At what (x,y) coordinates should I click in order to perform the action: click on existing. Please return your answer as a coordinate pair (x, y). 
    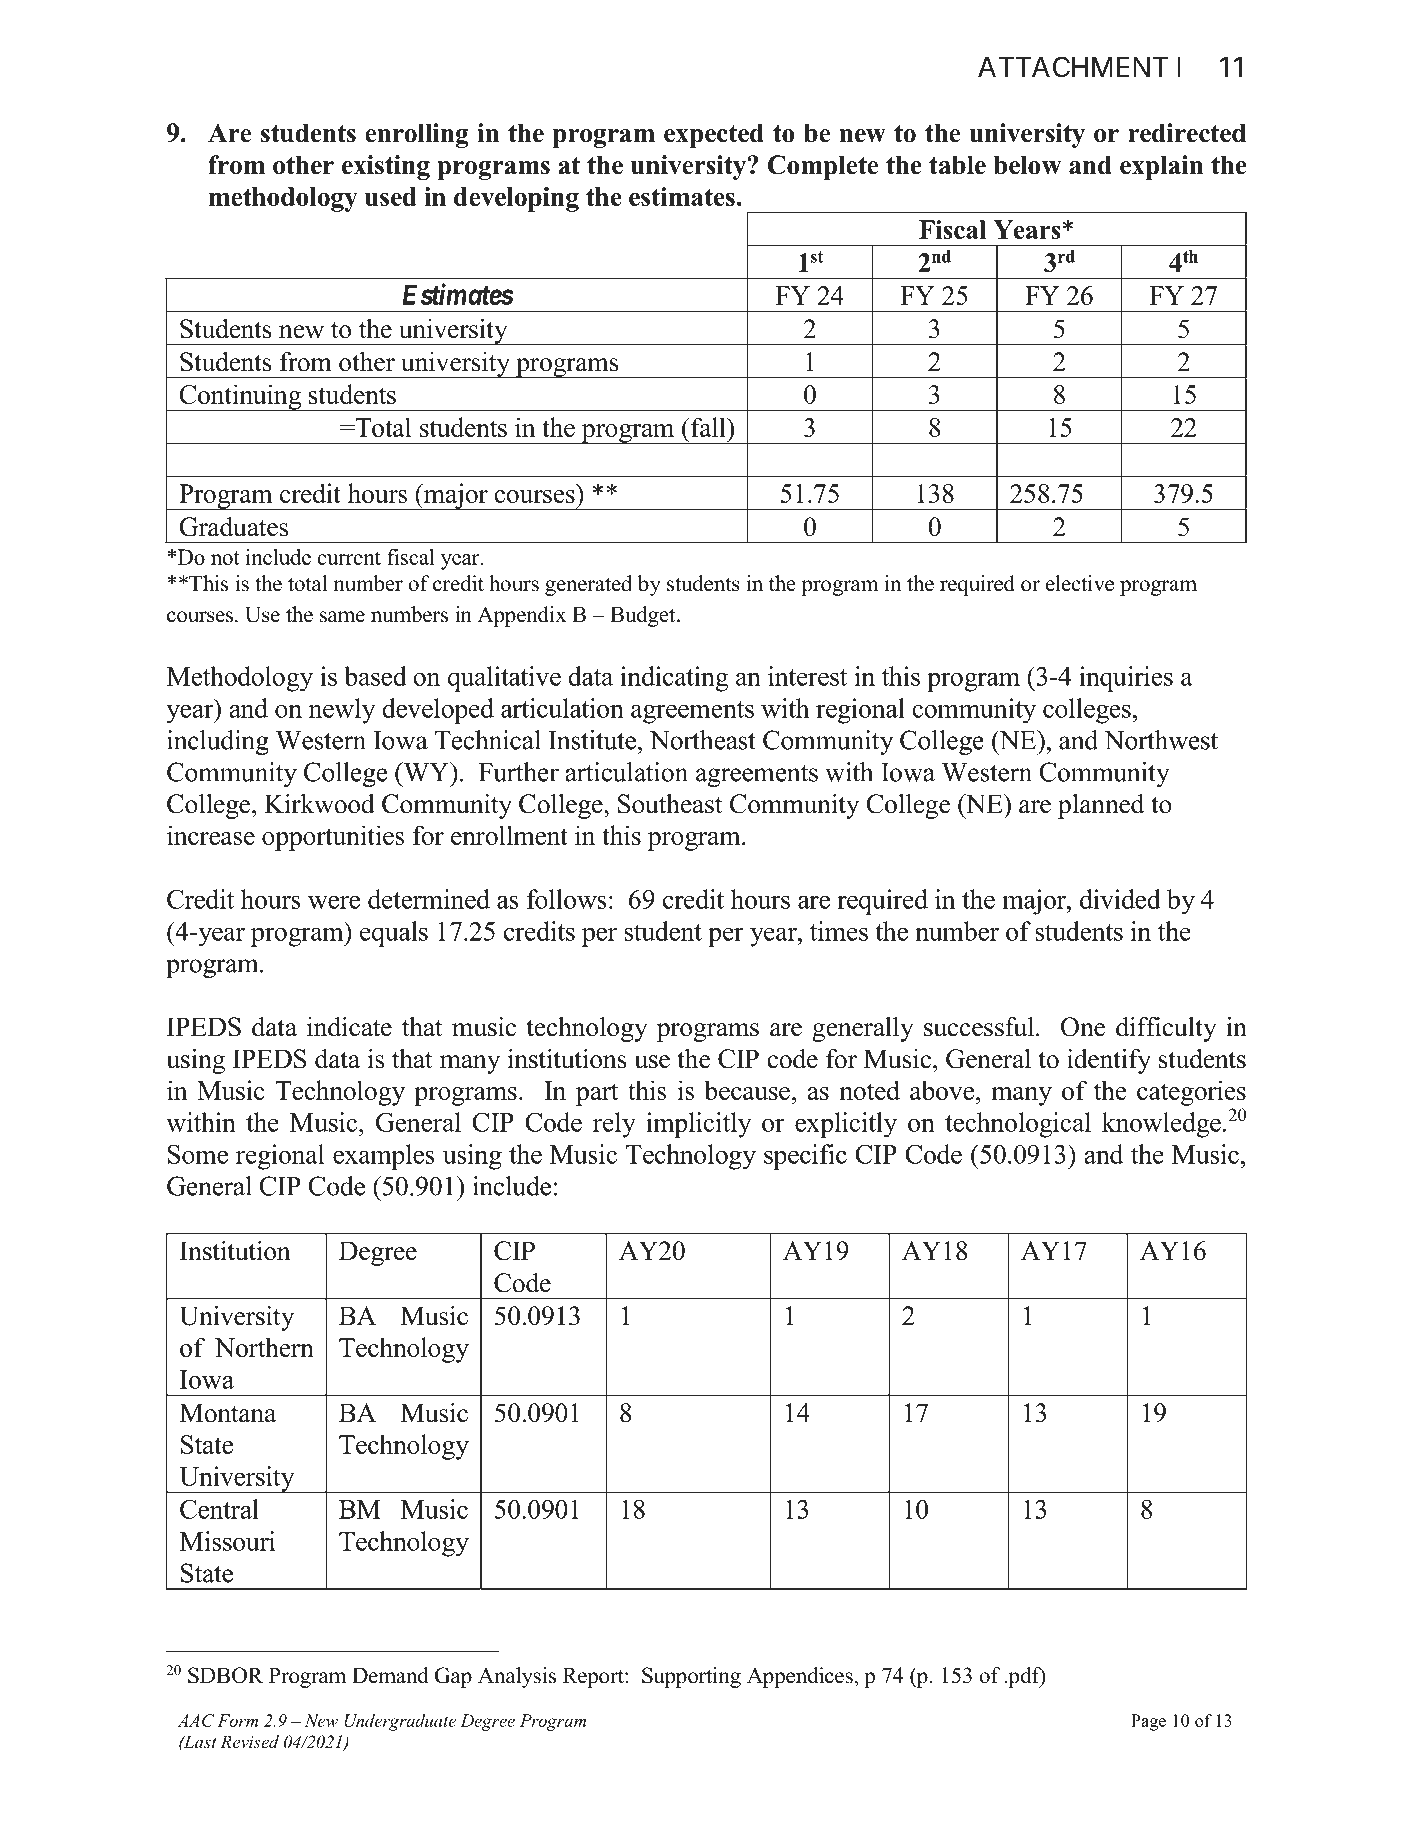
    Looking at the image, I should click on (386, 167).
